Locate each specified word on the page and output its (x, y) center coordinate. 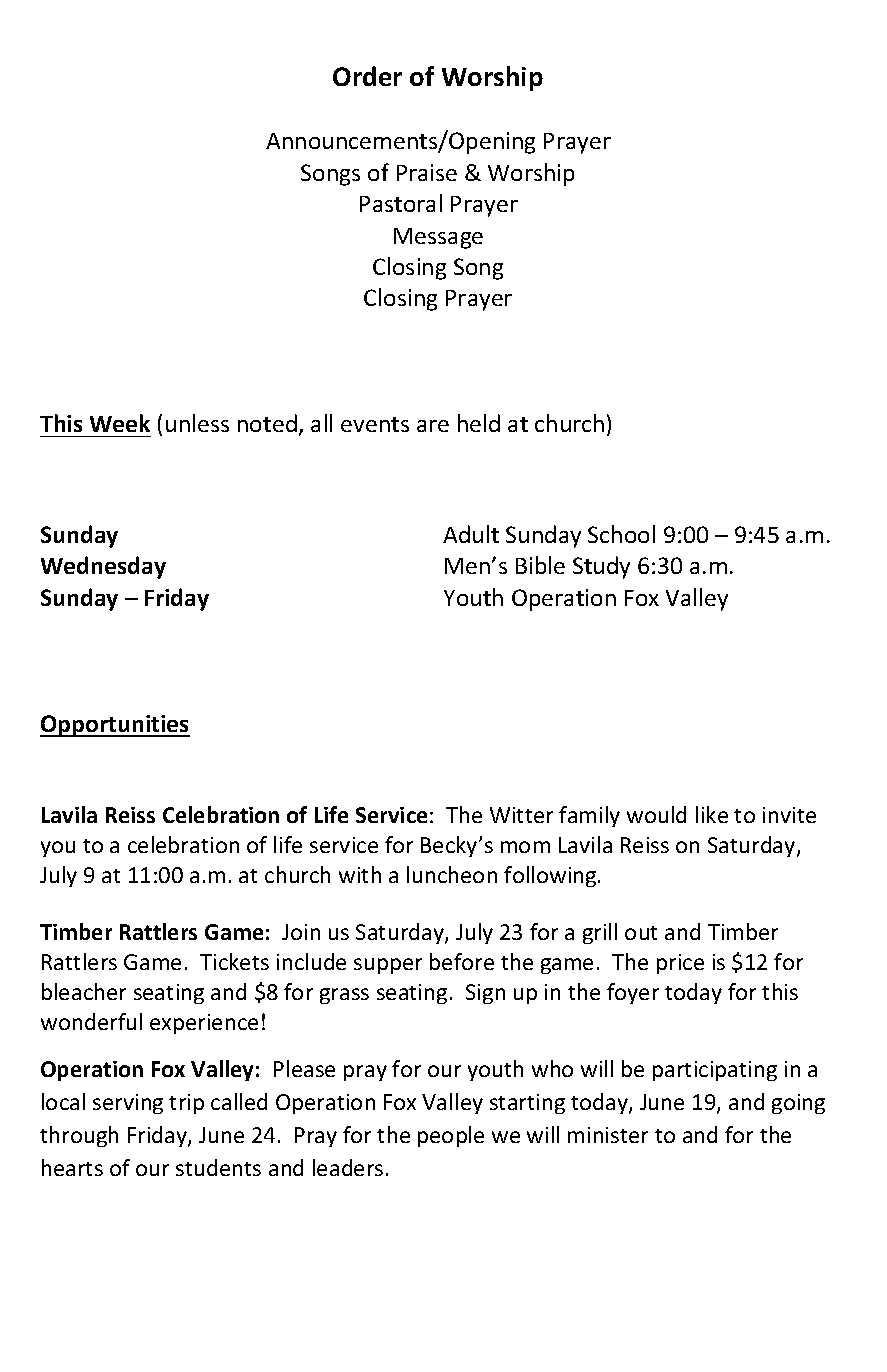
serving (128, 1104)
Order (367, 76)
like (712, 814)
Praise (427, 172)
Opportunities (115, 726)
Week (120, 423)
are (433, 426)
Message (438, 238)
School (621, 534)
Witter (521, 815)
